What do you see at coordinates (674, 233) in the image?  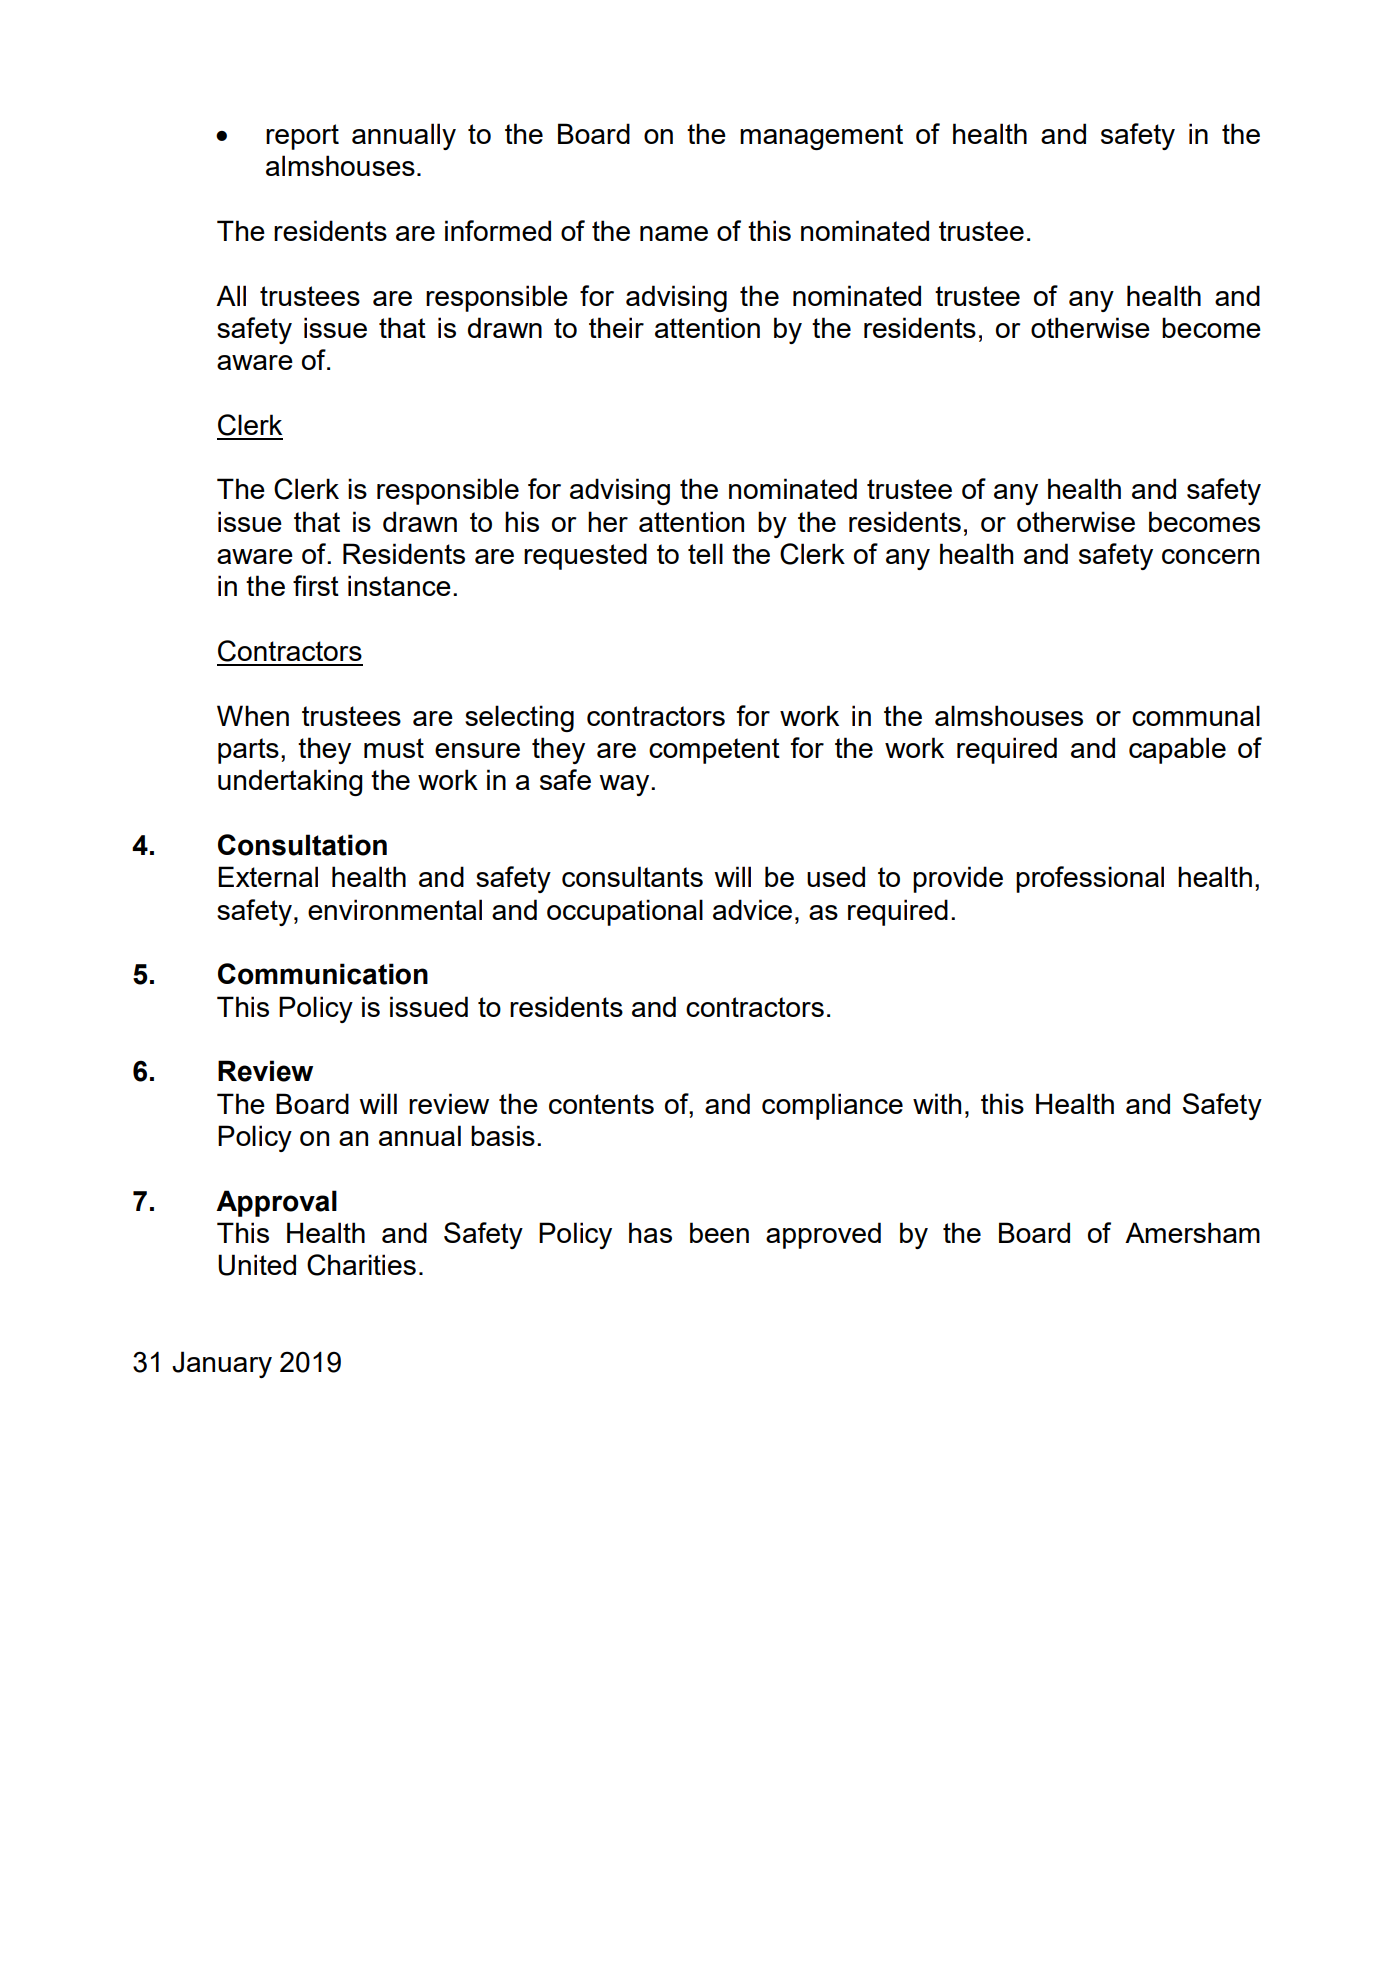 I see `name` at bounding box center [674, 233].
